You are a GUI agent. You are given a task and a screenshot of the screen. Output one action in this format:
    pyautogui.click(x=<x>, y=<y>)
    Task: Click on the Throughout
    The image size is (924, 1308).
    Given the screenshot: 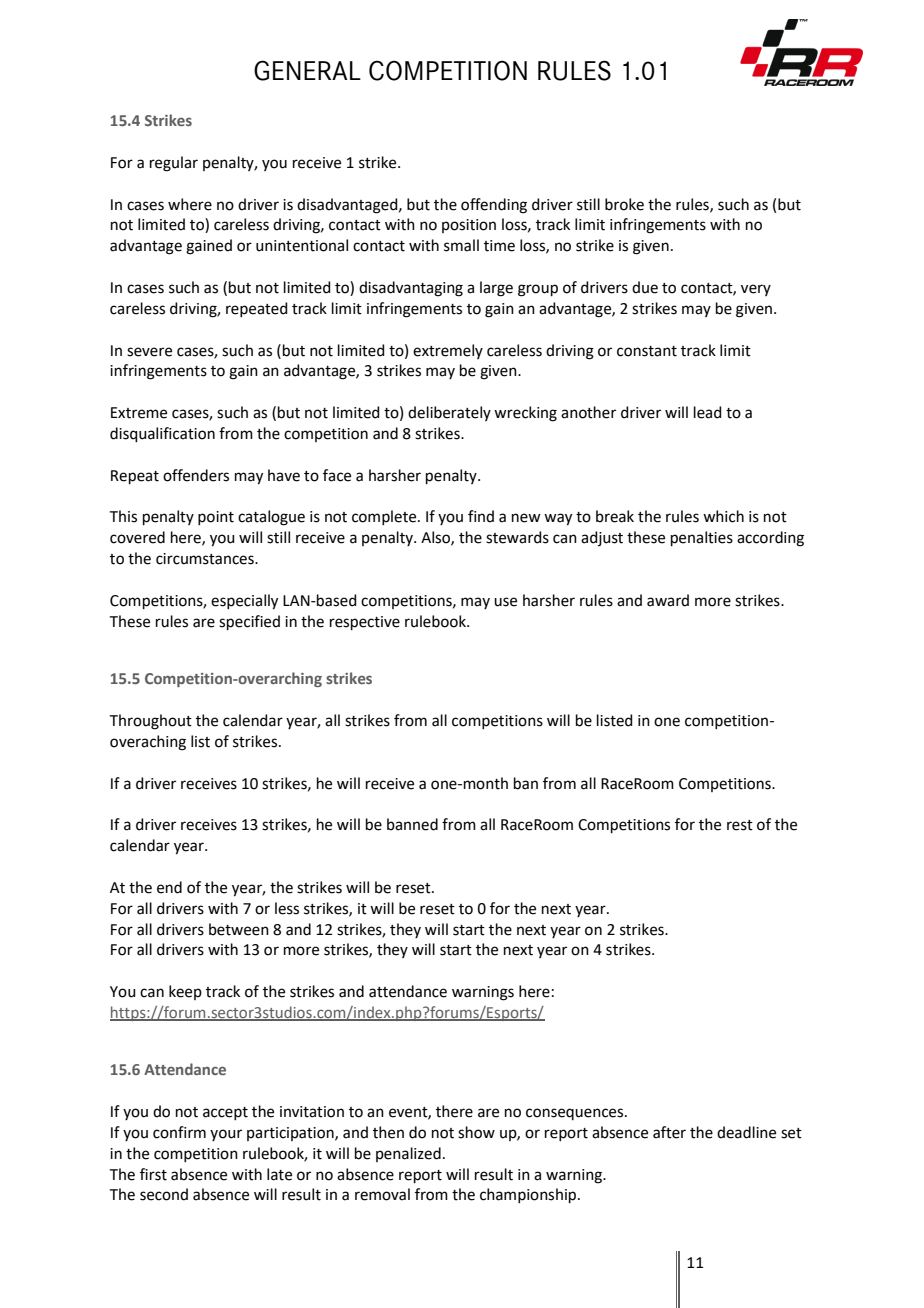 What is the action you would take?
    pyautogui.click(x=151, y=722)
